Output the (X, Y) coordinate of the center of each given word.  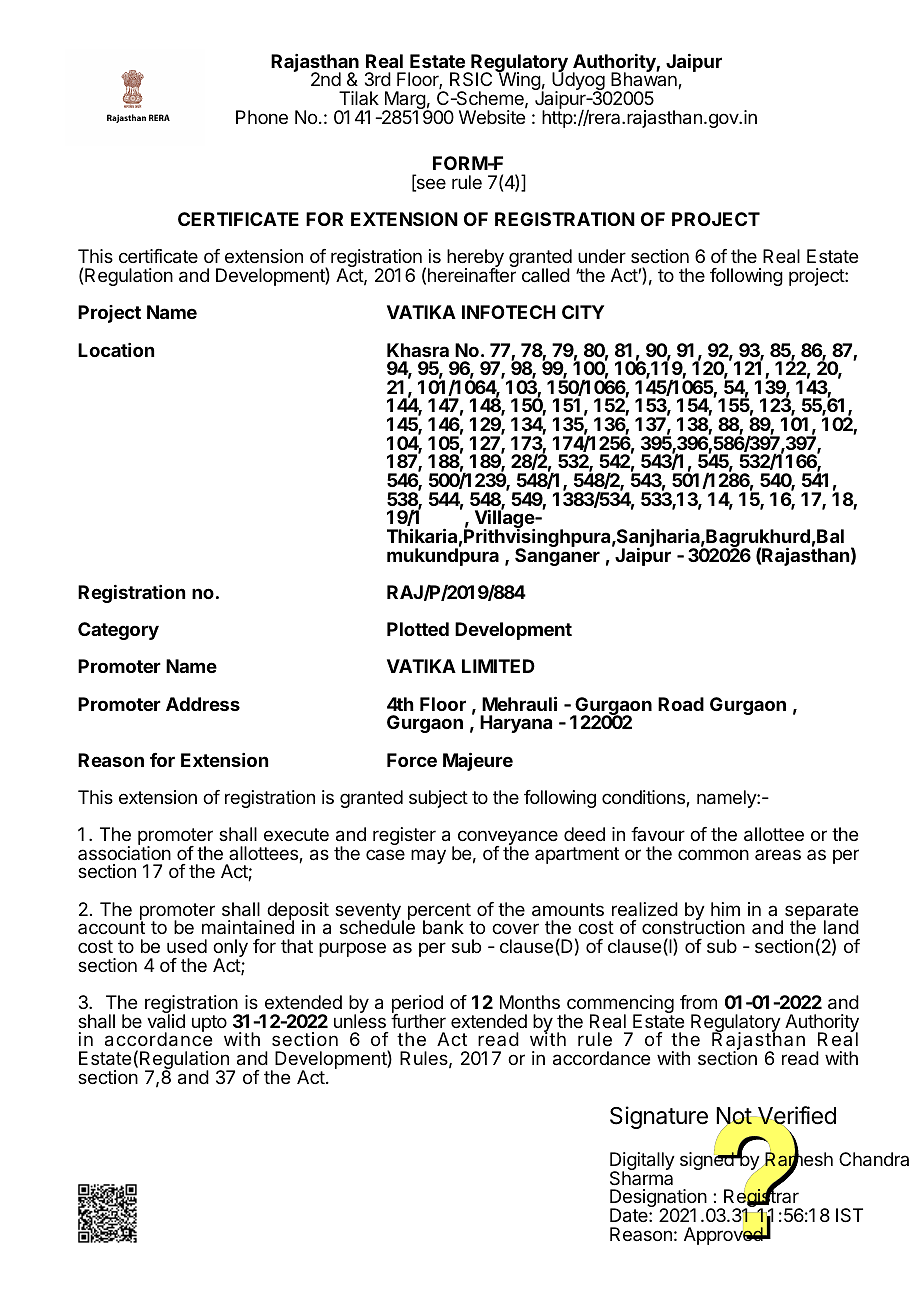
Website (492, 116)
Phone (262, 117)
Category (118, 631)
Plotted (418, 629)
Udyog (579, 82)
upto (209, 1023)
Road (681, 704)
